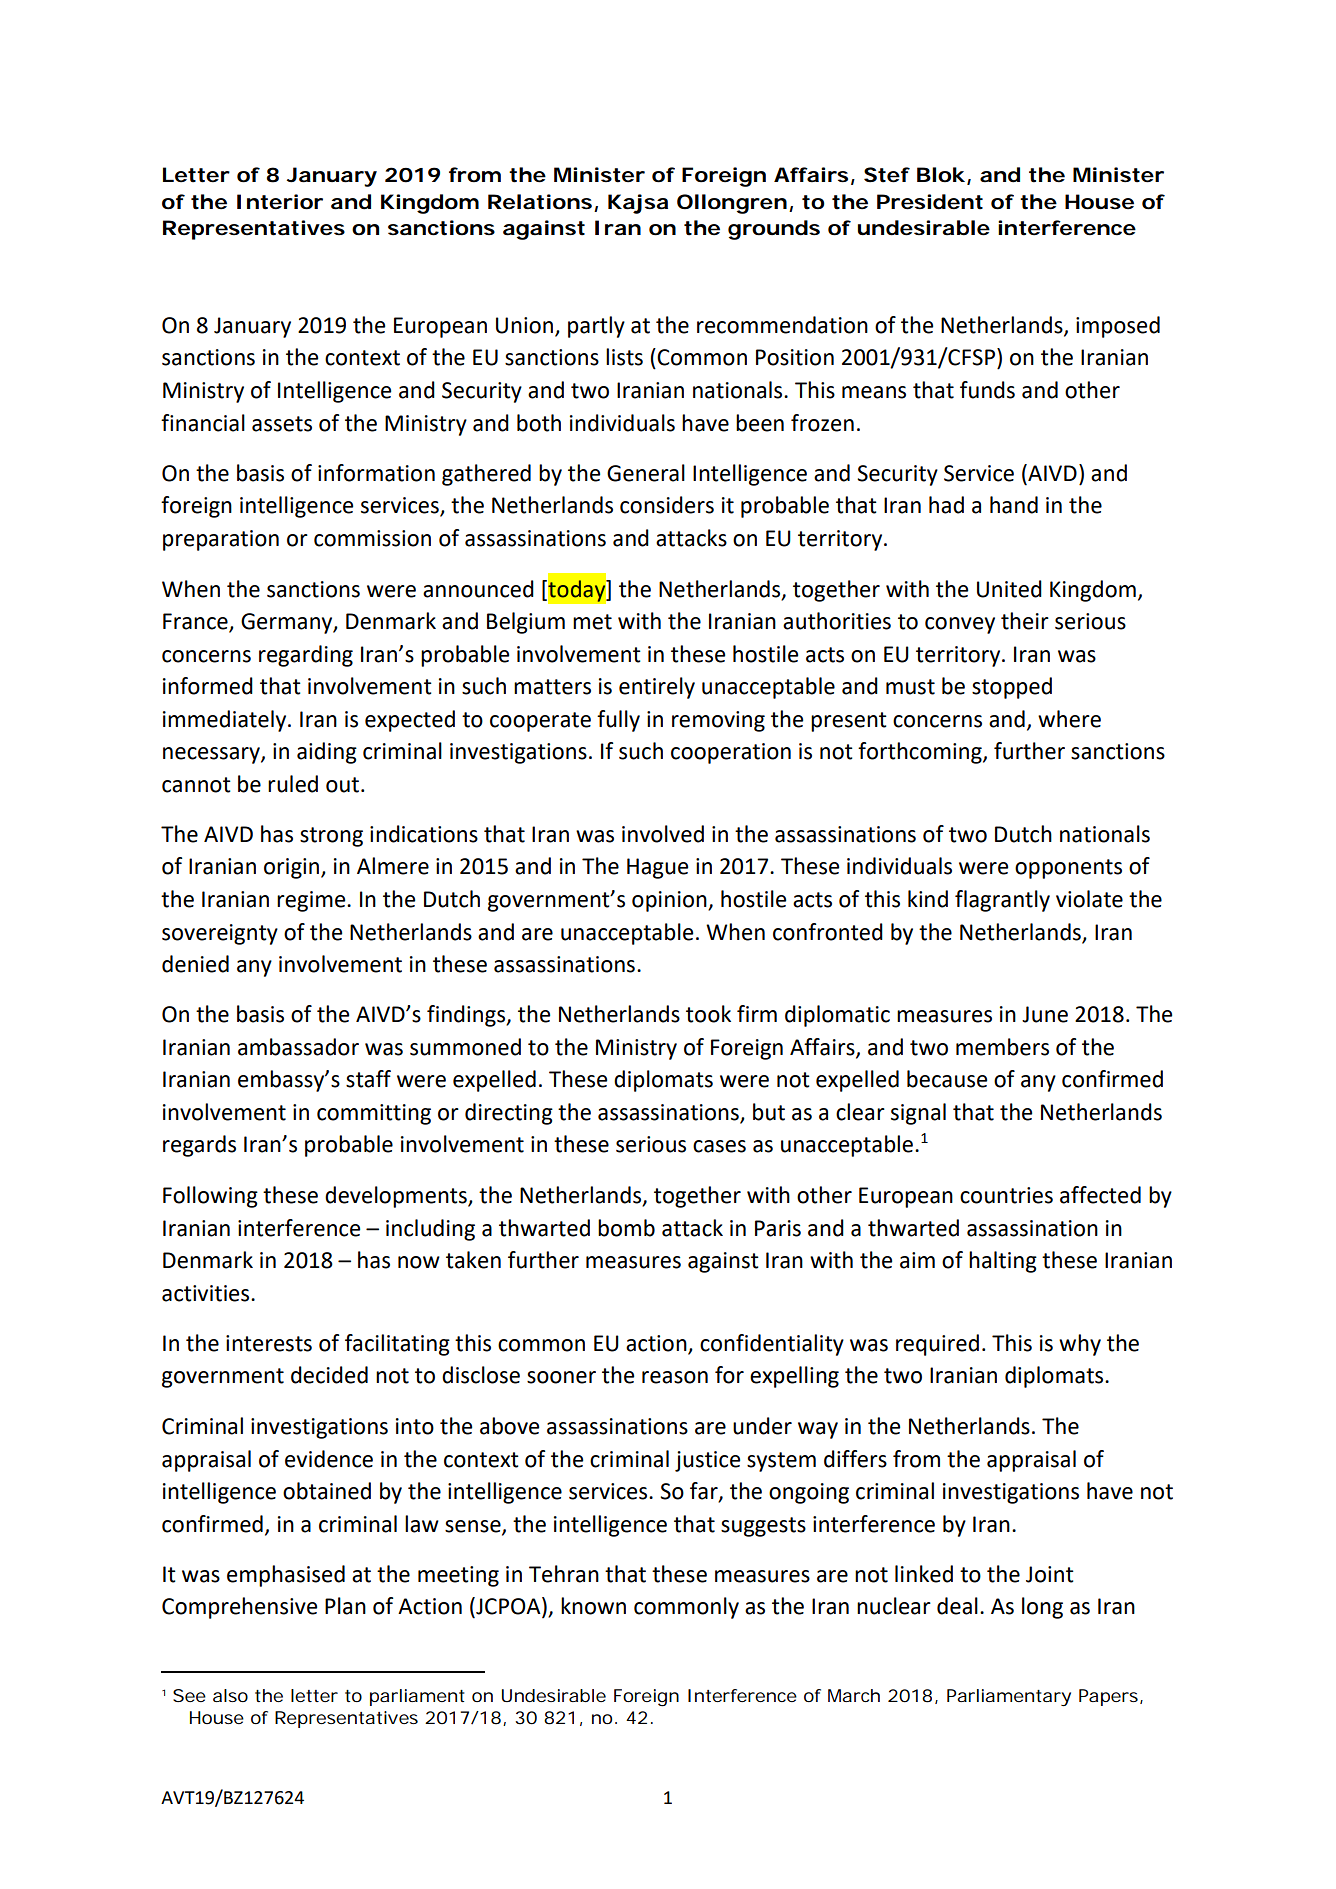  What do you see at coordinates (345, 1606) in the screenshot?
I see `Plan` at bounding box center [345, 1606].
